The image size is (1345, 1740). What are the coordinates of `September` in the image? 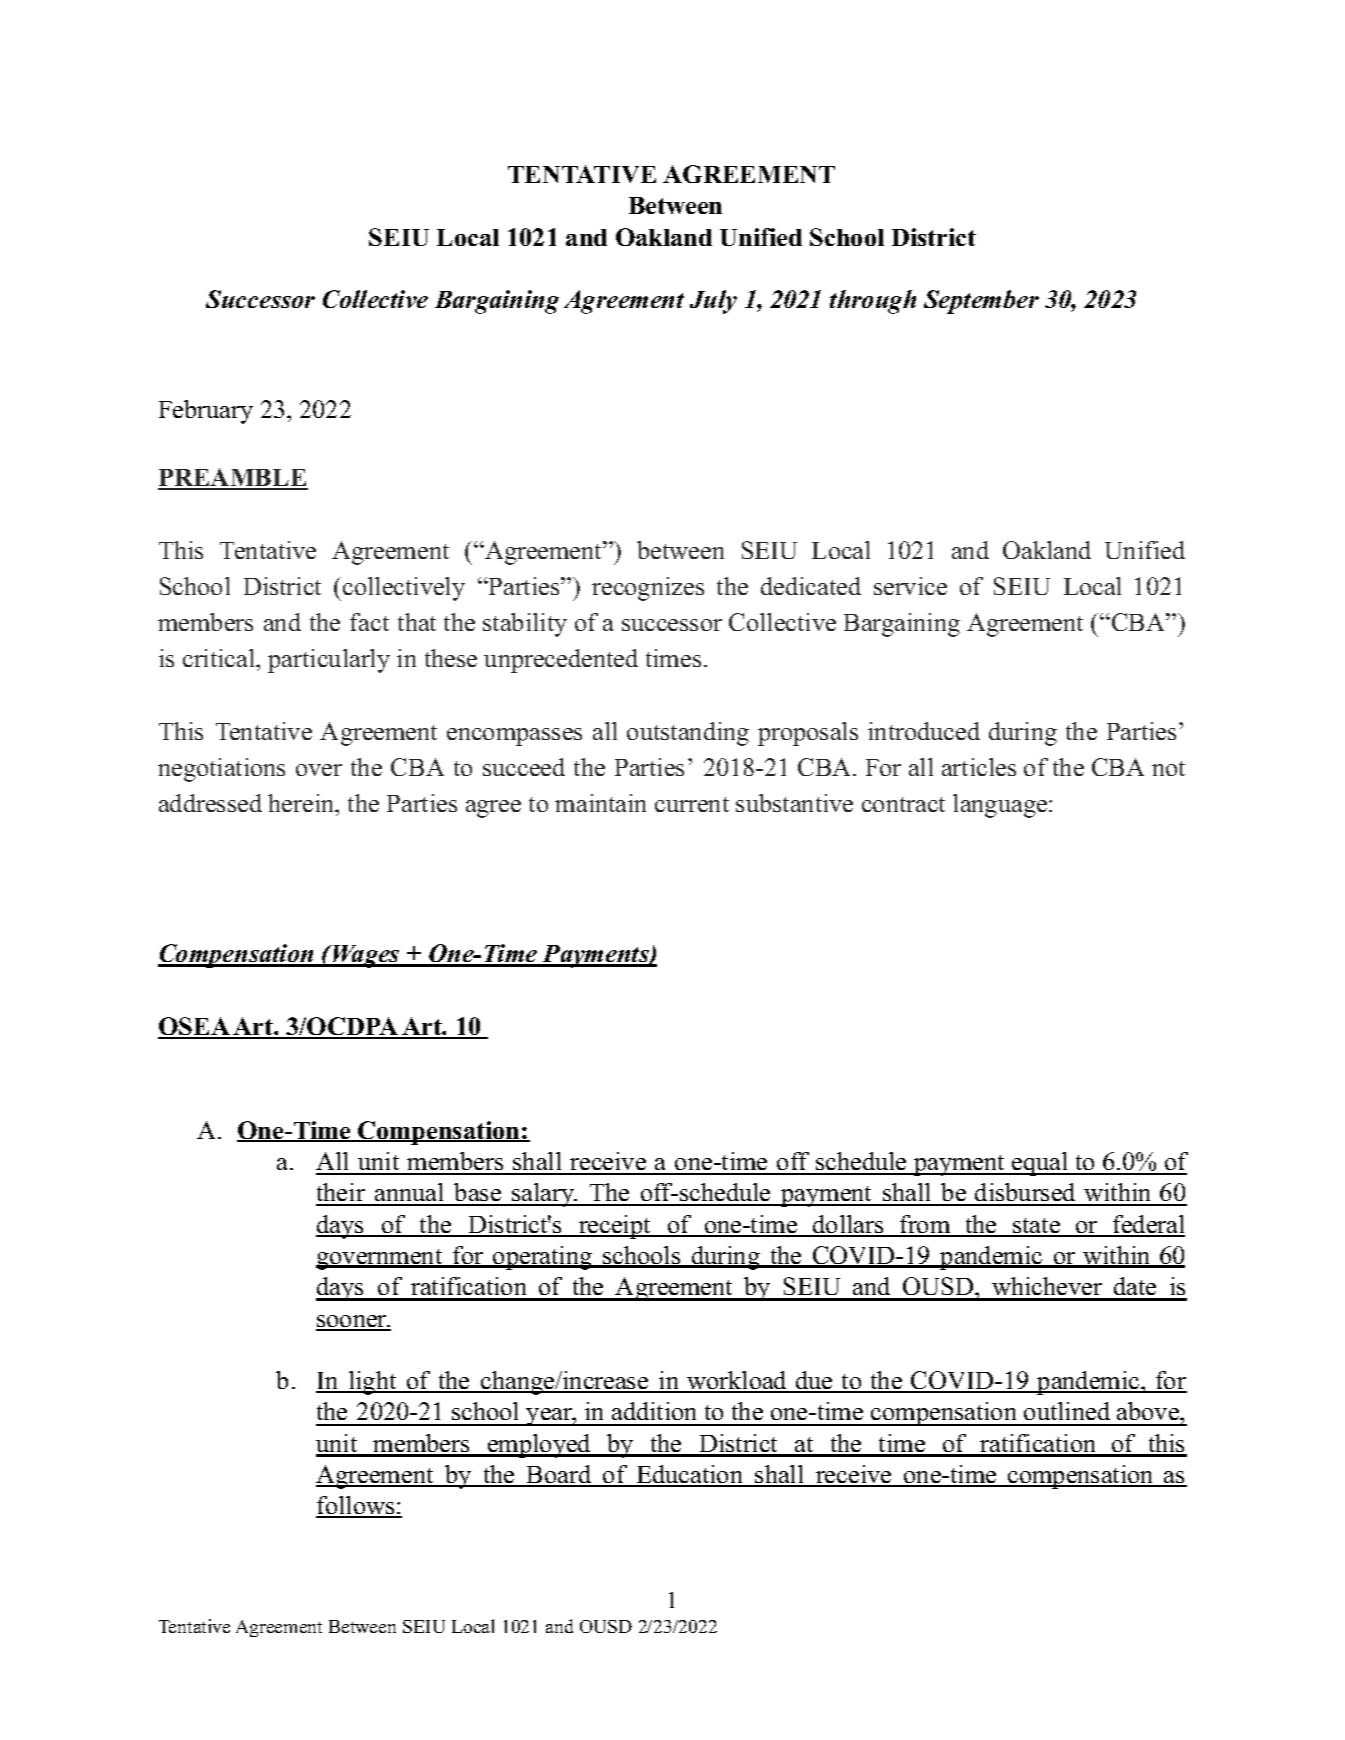 It's located at (981, 302).
